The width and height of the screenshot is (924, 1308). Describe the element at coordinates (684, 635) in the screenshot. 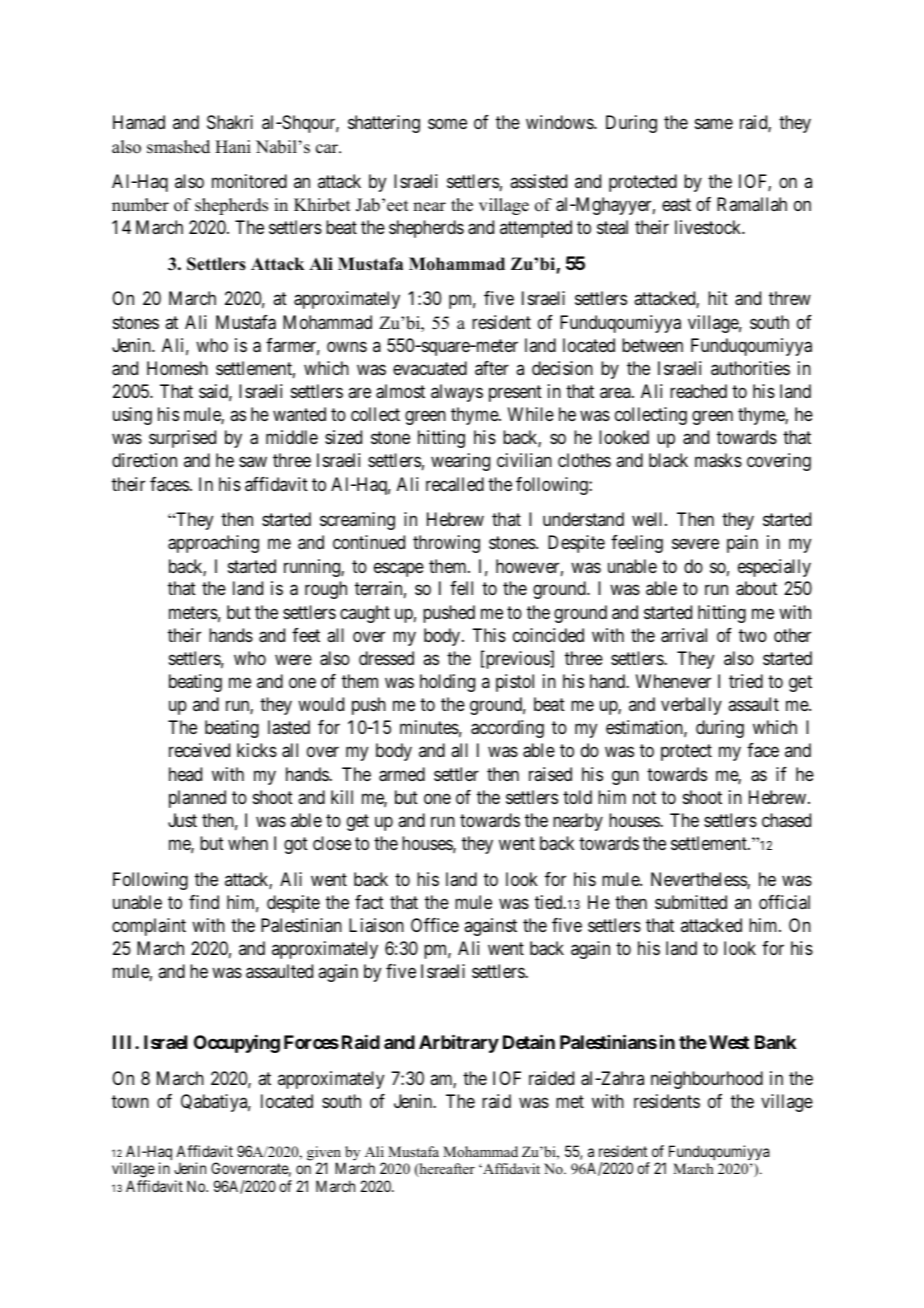

I see `arrival` at that location.
